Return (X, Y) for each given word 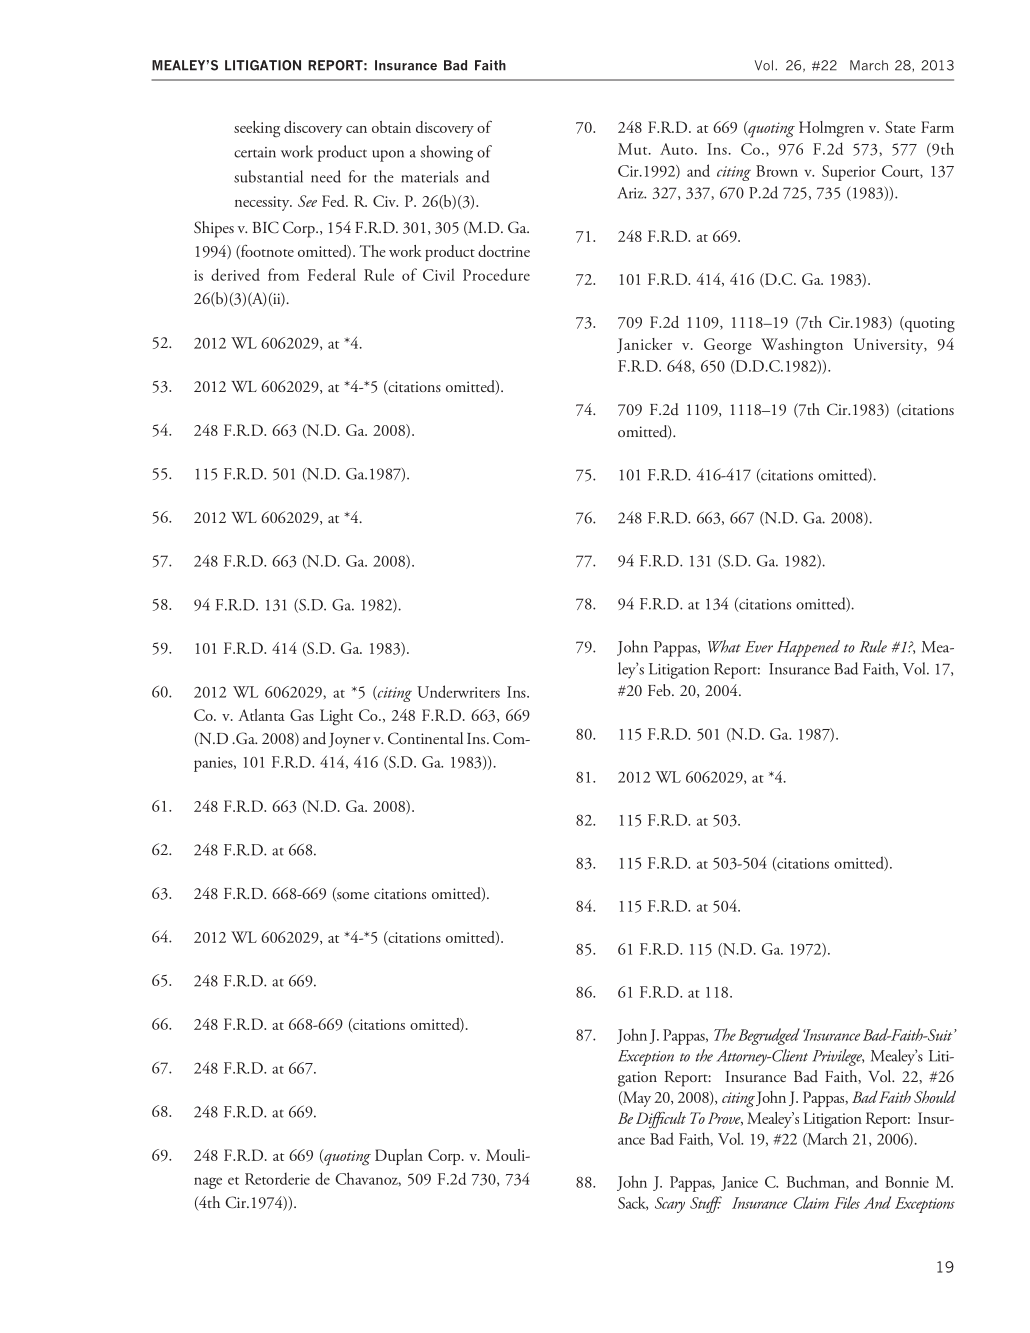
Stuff (706, 1204)
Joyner (349, 740)
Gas (302, 715)
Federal (332, 274)
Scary (670, 1205)
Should (935, 1096)
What (724, 646)
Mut (634, 149)
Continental (425, 738)
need (326, 176)
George (728, 346)
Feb (660, 690)
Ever (759, 647)
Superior (849, 173)
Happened (808, 648)
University (890, 346)
